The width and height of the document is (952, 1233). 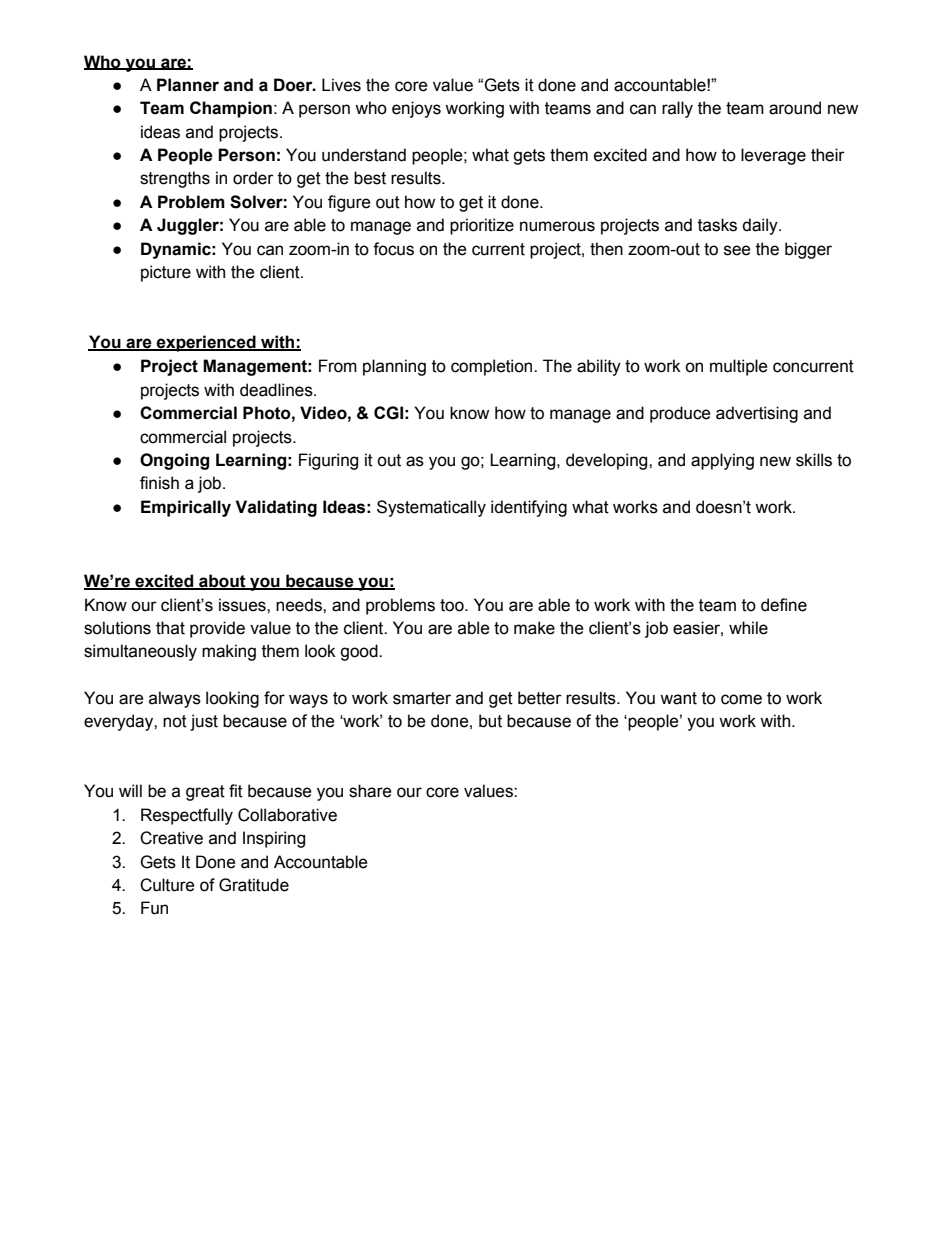 What do you see at coordinates (167, 885) in the document?
I see `Culture` at bounding box center [167, 885].
